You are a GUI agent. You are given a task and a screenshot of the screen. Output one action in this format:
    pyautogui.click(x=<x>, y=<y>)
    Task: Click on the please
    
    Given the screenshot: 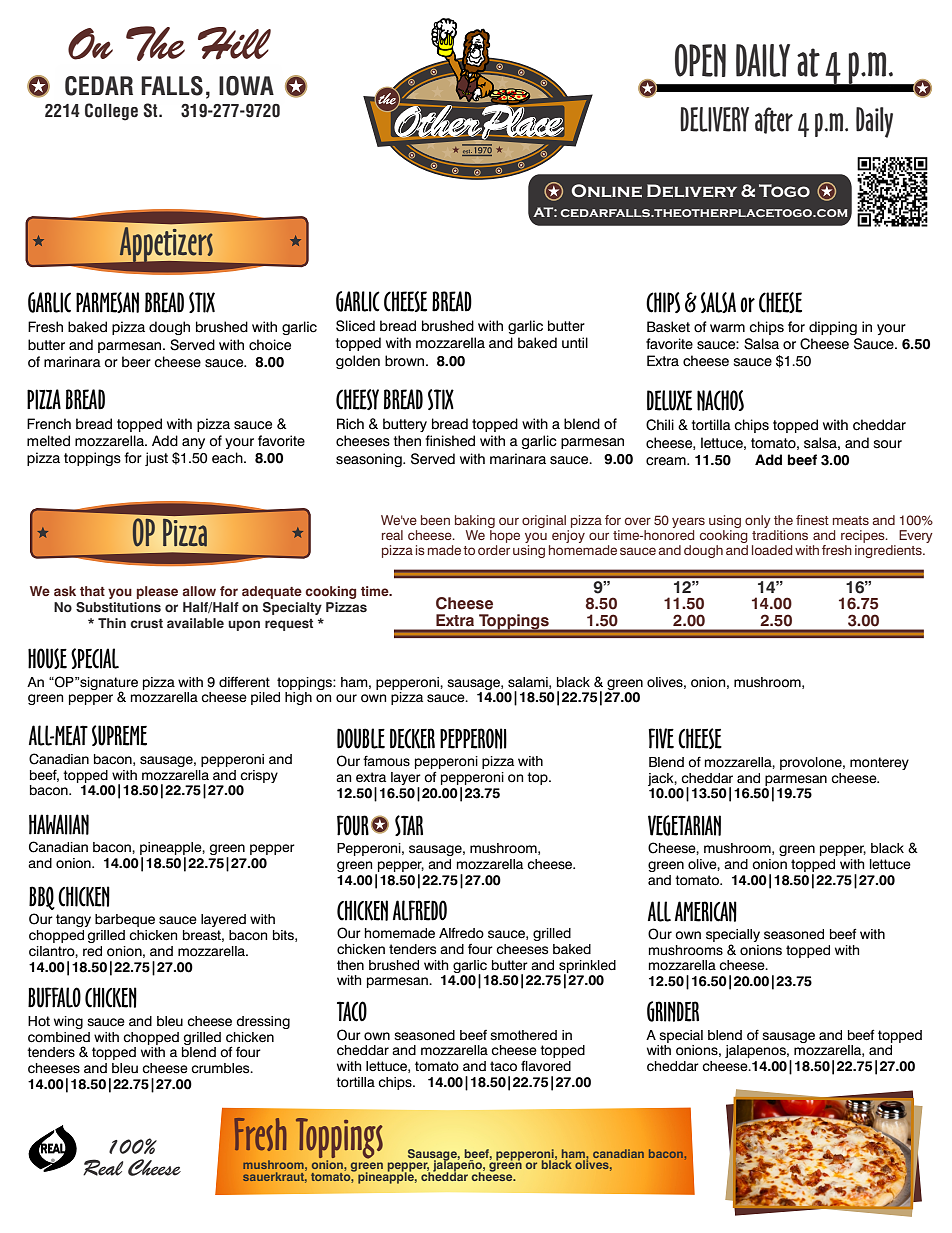 What is the action you would take?
    pyautogui.click(x=157, y=592)
